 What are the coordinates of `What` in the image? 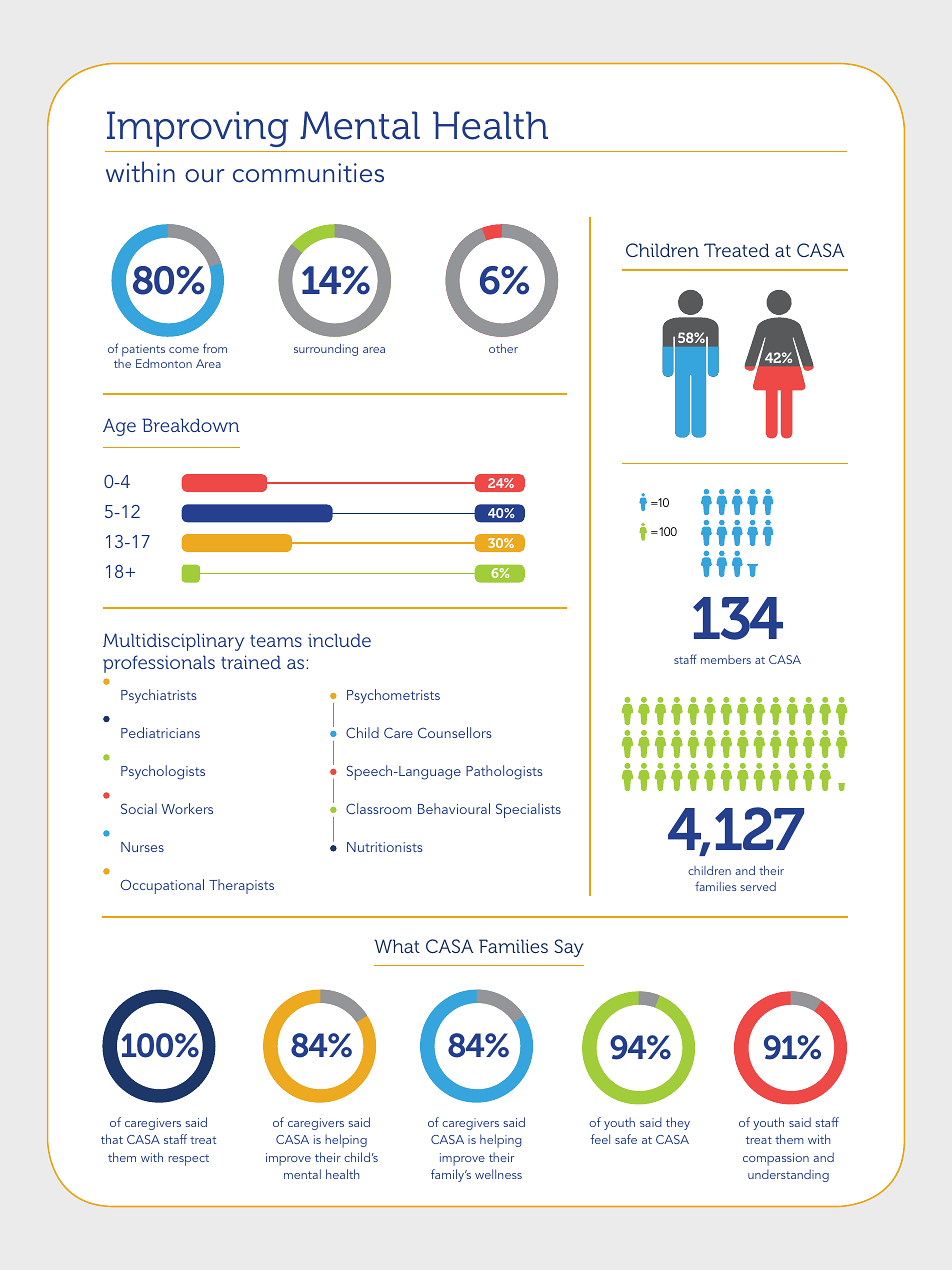 It's located at (397, 946).
